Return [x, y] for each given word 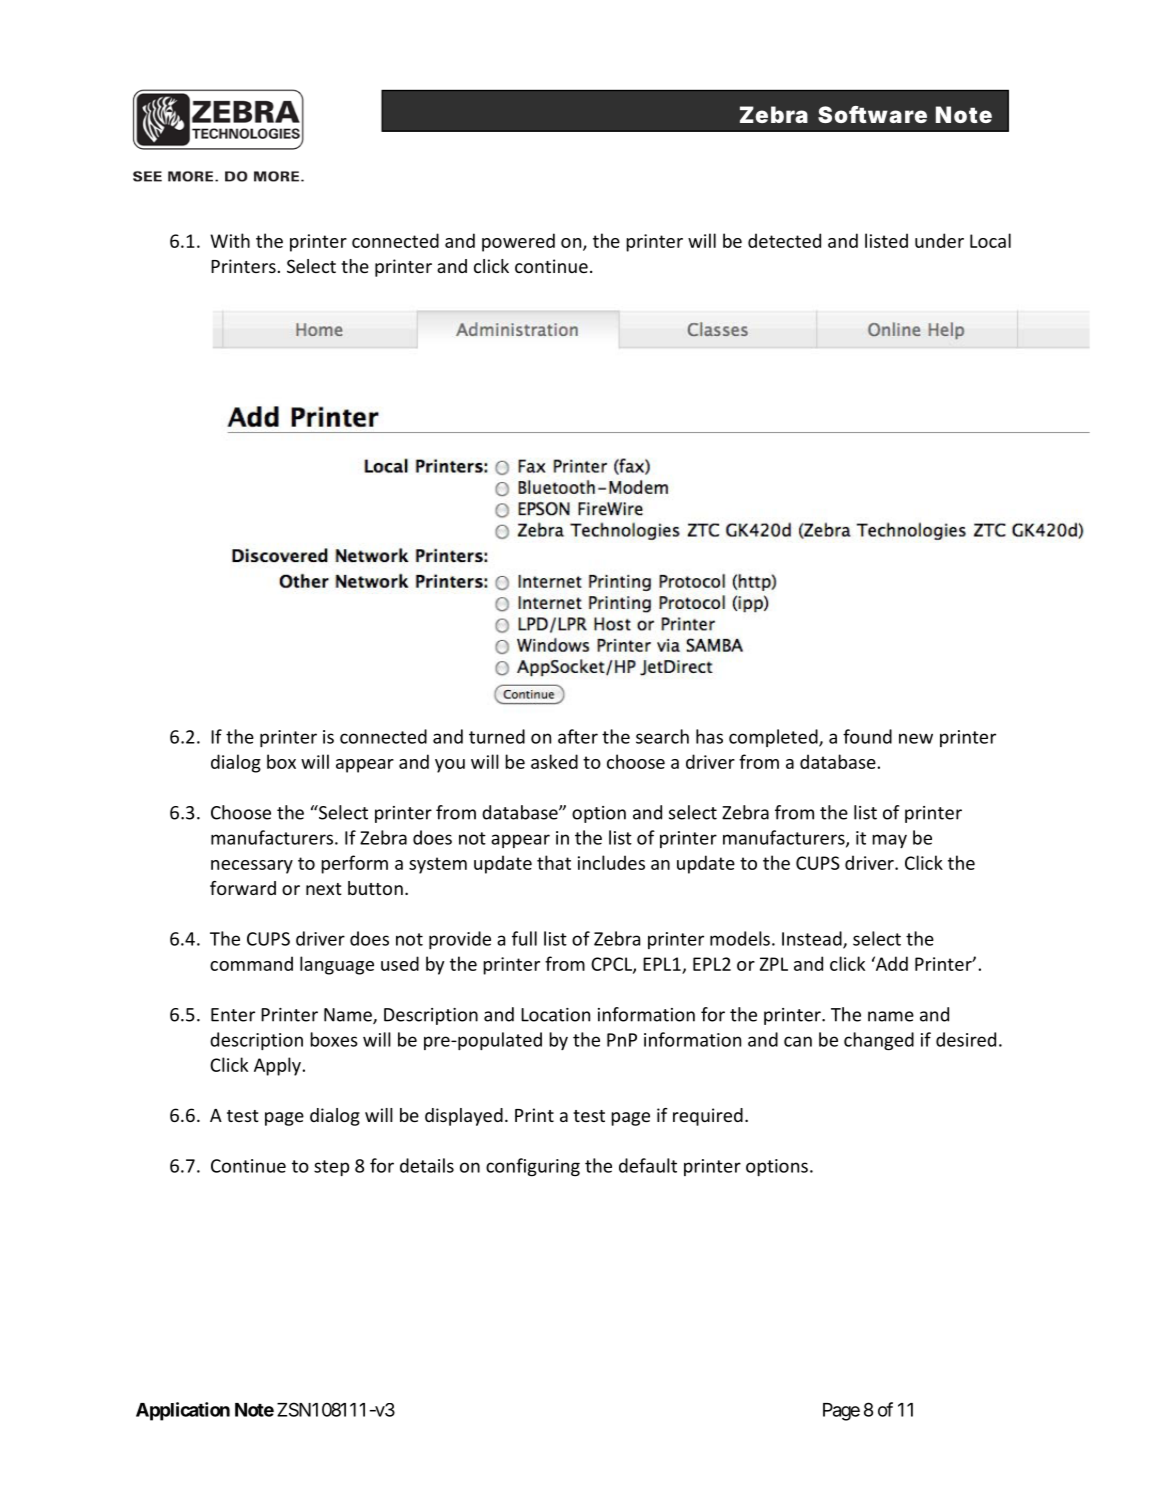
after [578, 736]
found [867, 736]
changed [879, 1041]
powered [518, 242]
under [939, 240]
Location [555, 1015]
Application [183, 1411]
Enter [233, 1015]
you [450, 766]
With [230, 240]
